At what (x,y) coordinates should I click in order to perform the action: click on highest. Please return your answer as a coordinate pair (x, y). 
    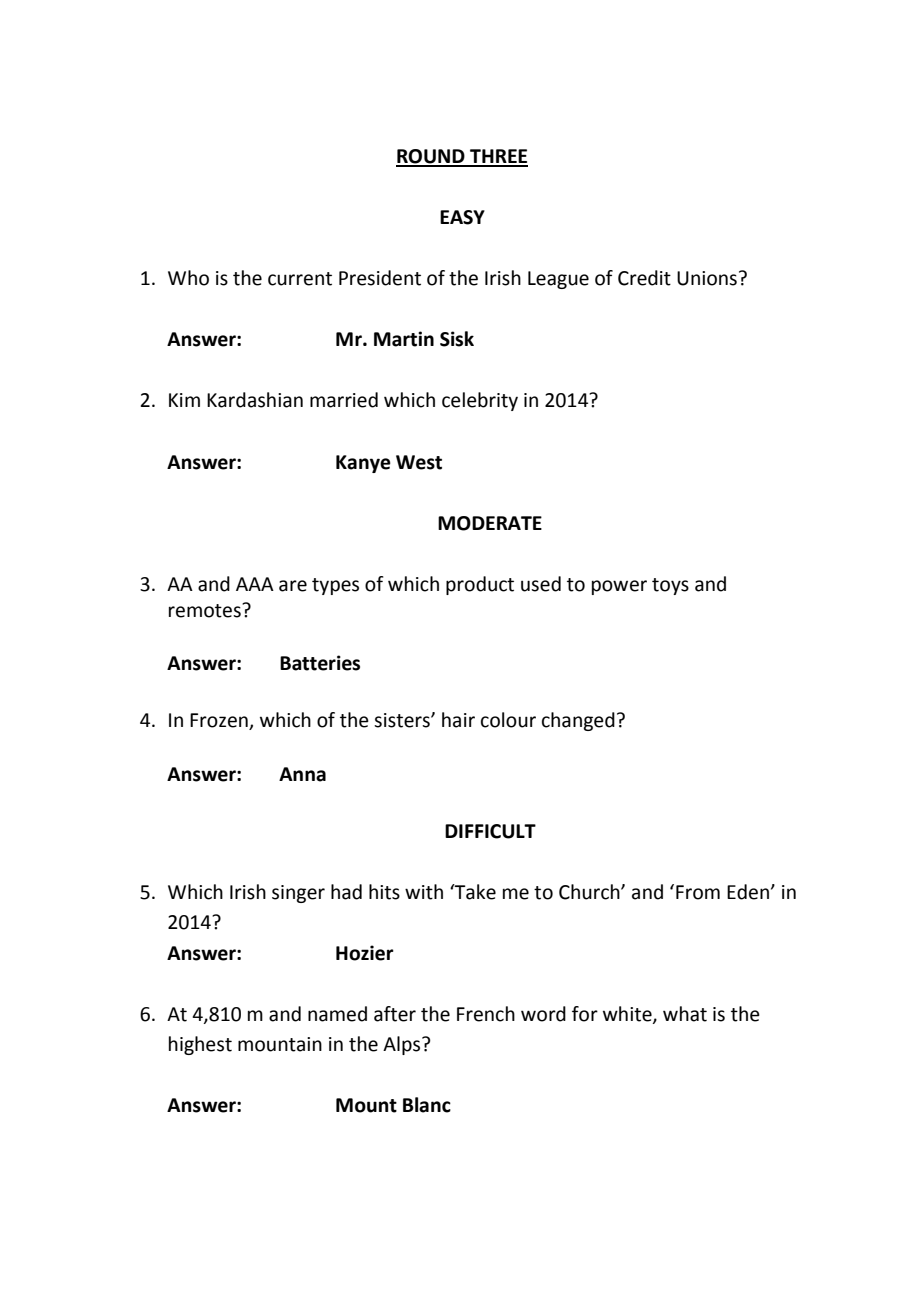
    Looking at the image, I should click on (200, 1045).
